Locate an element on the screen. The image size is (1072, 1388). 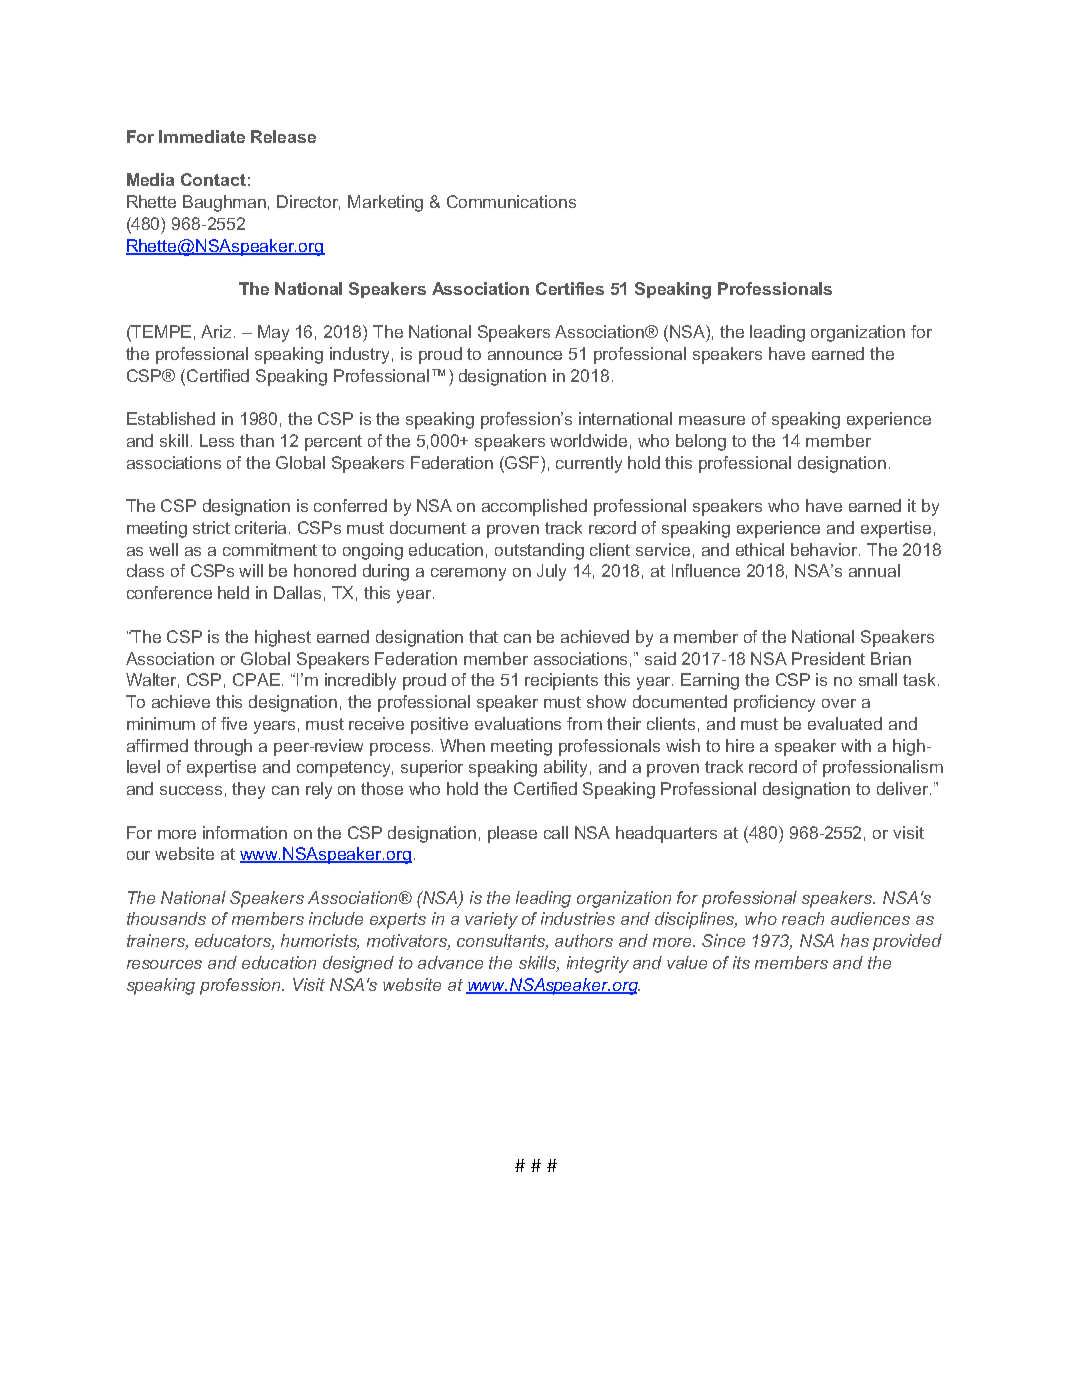
President is located at coordinates (828, 658).
